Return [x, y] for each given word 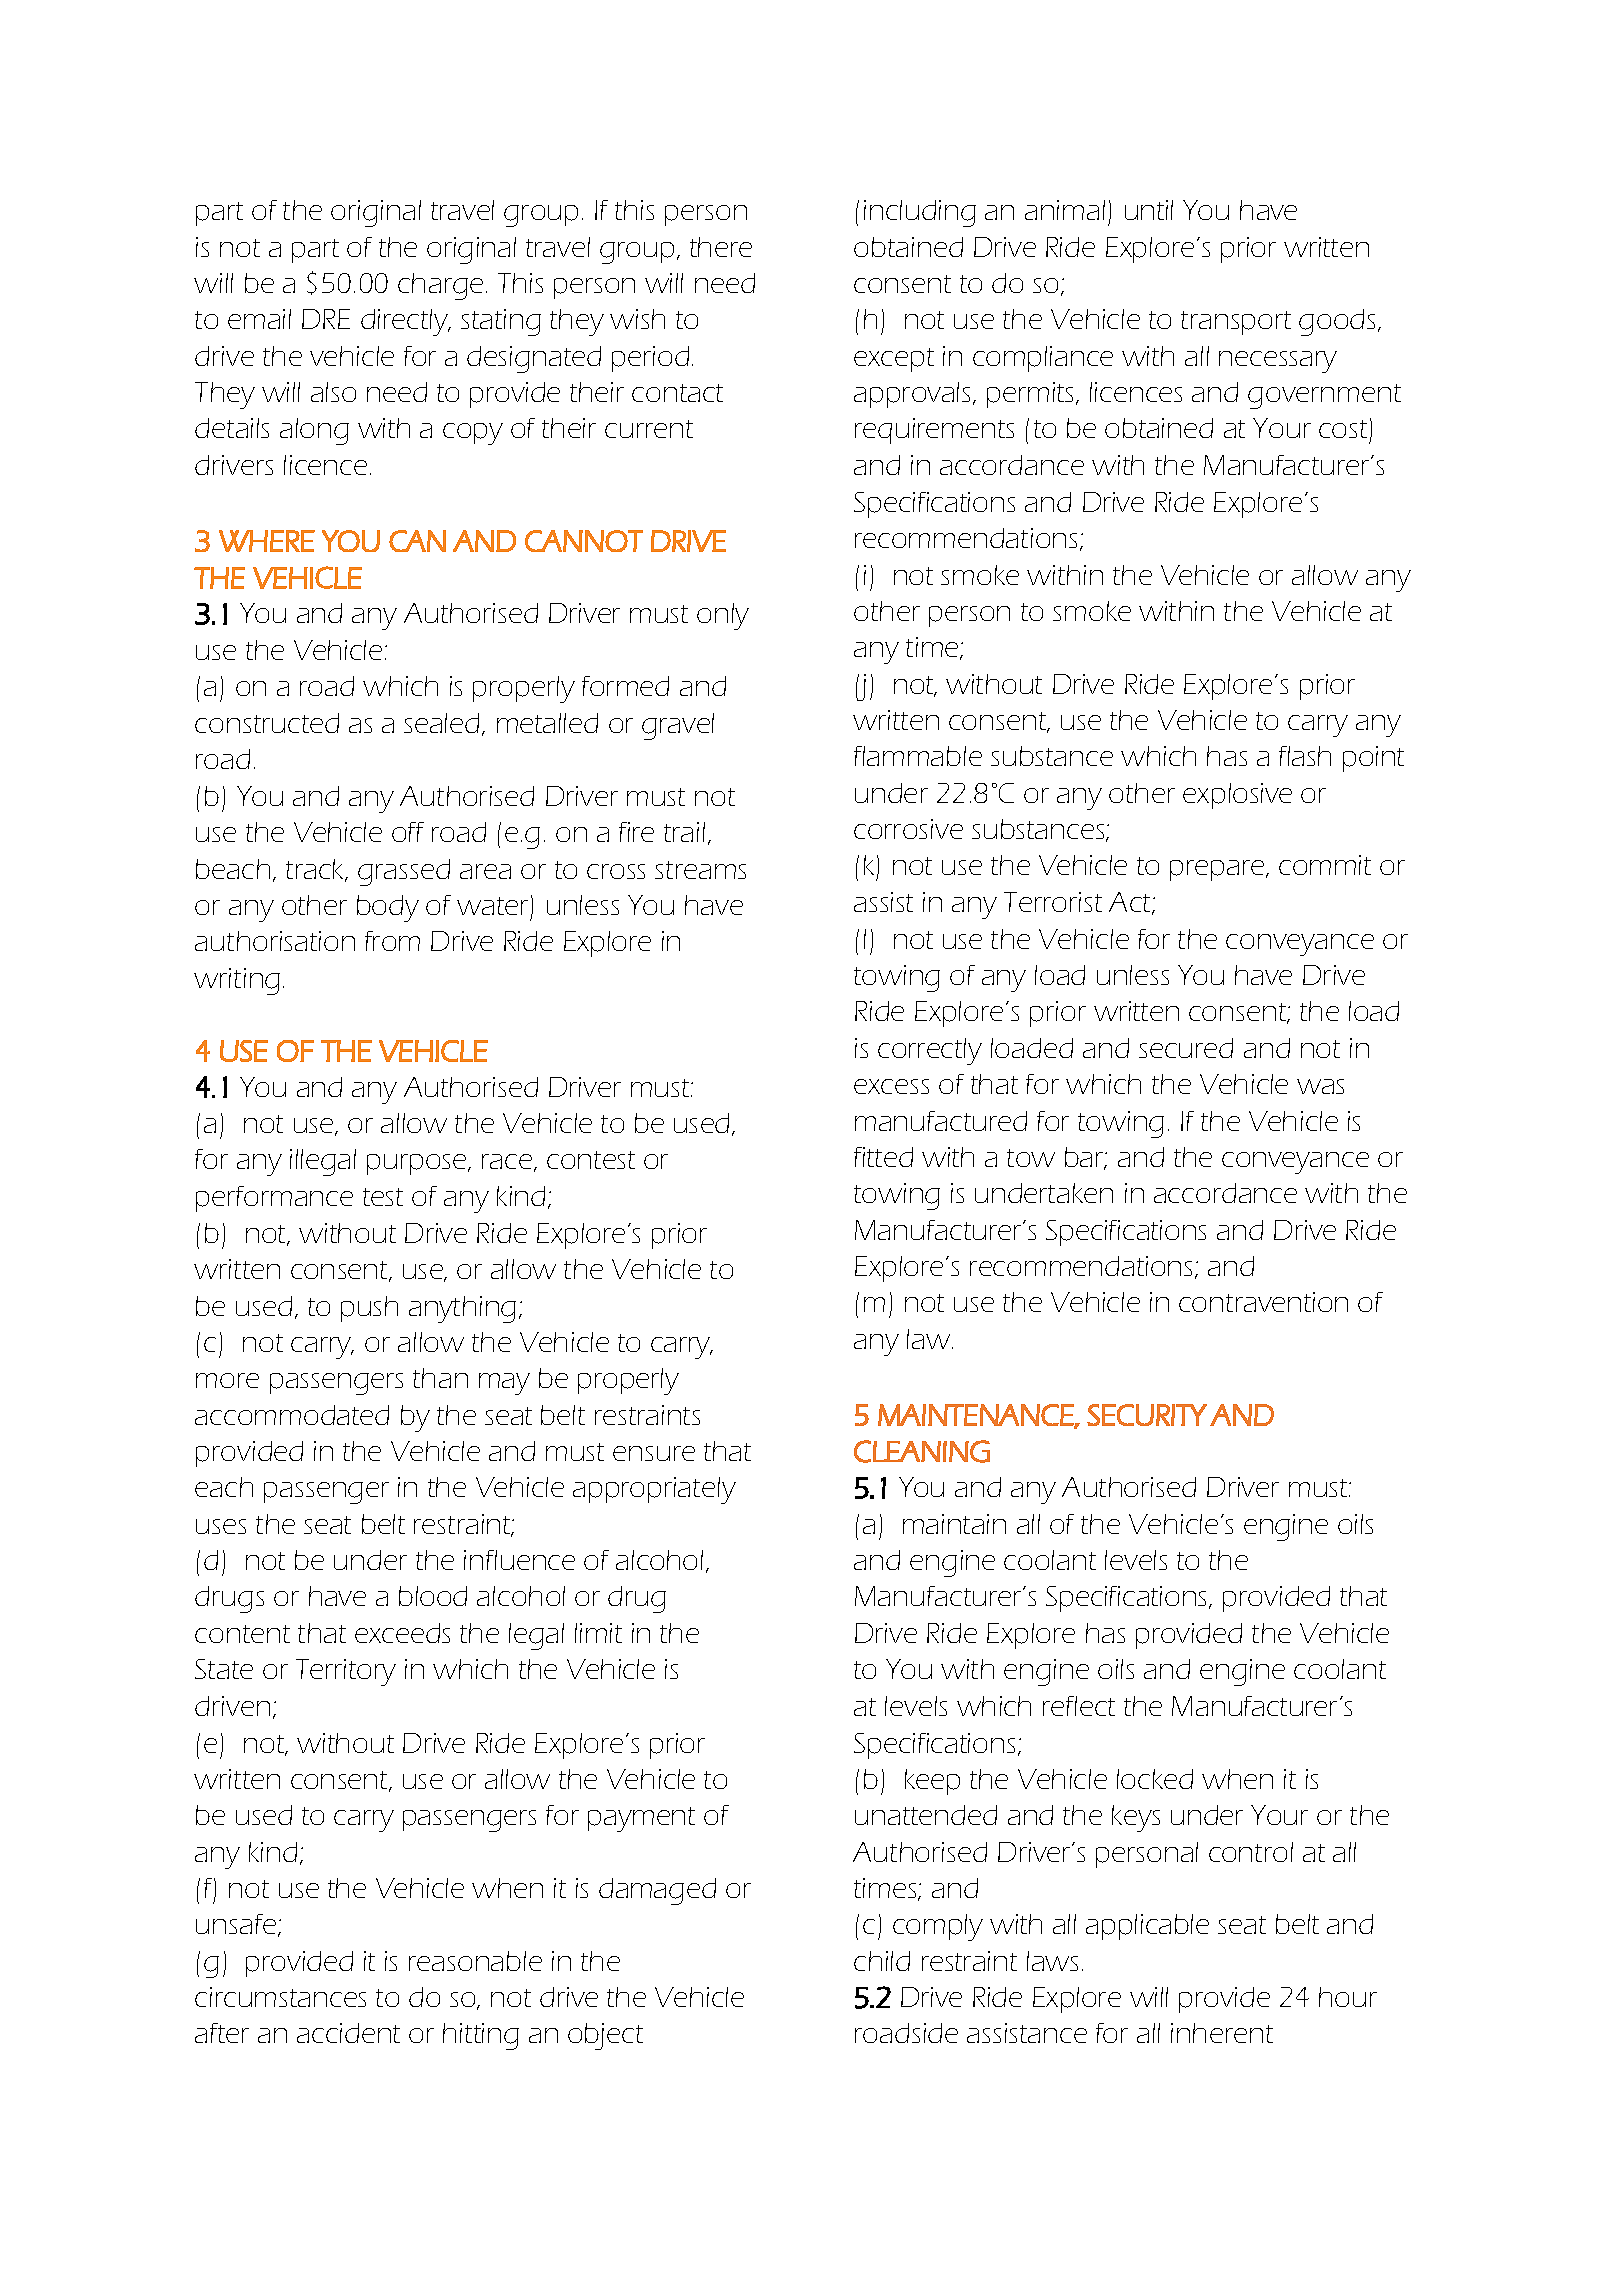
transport [1236, 323]
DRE [326, 319]
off [408, 832]
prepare [1218, 870]
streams [700, 870]
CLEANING [922, 1451]
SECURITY [1147, 1415]
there [721, 247]
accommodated [292, 1415]
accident [348, 2033]
